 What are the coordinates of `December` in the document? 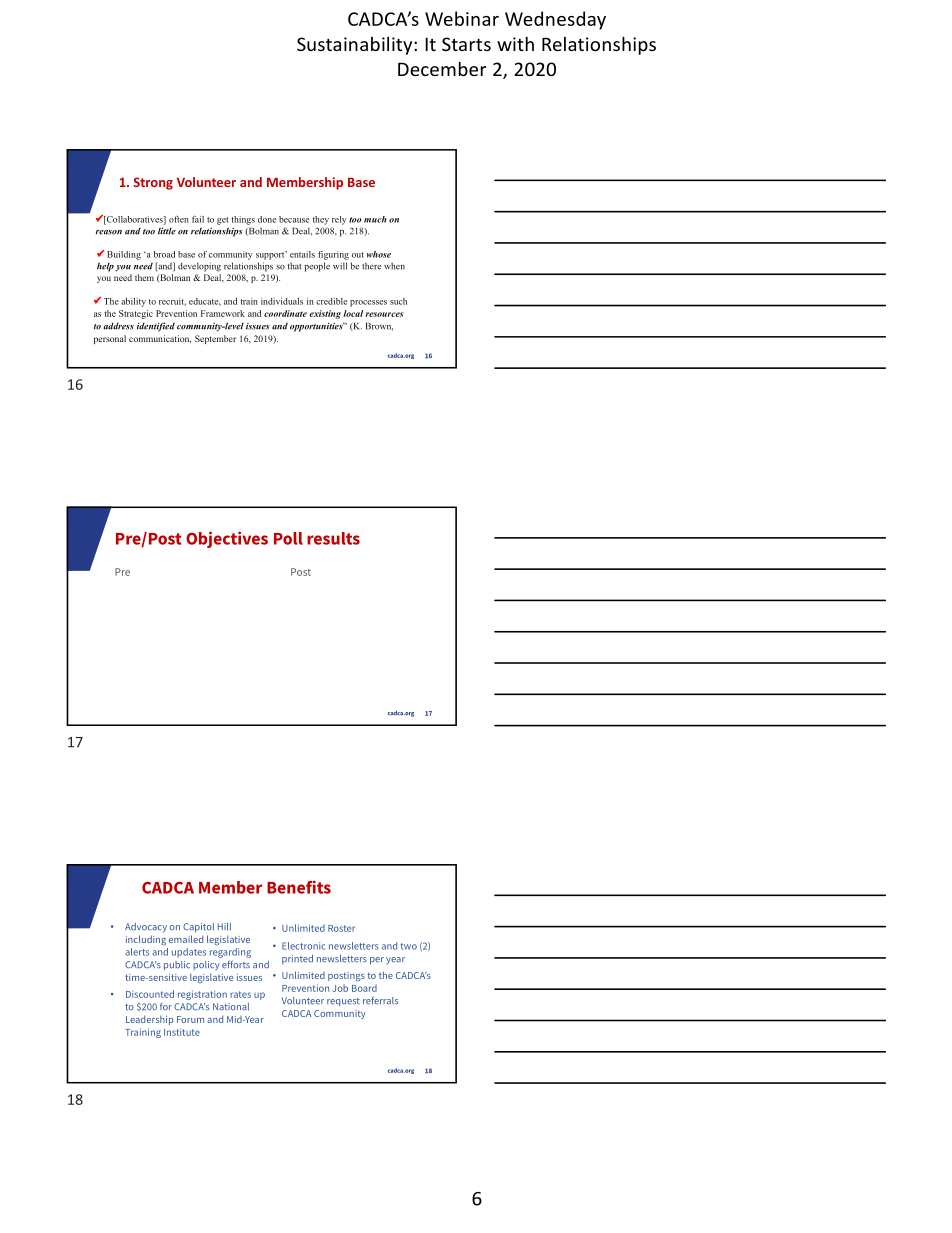 It's located at (442, 69).
